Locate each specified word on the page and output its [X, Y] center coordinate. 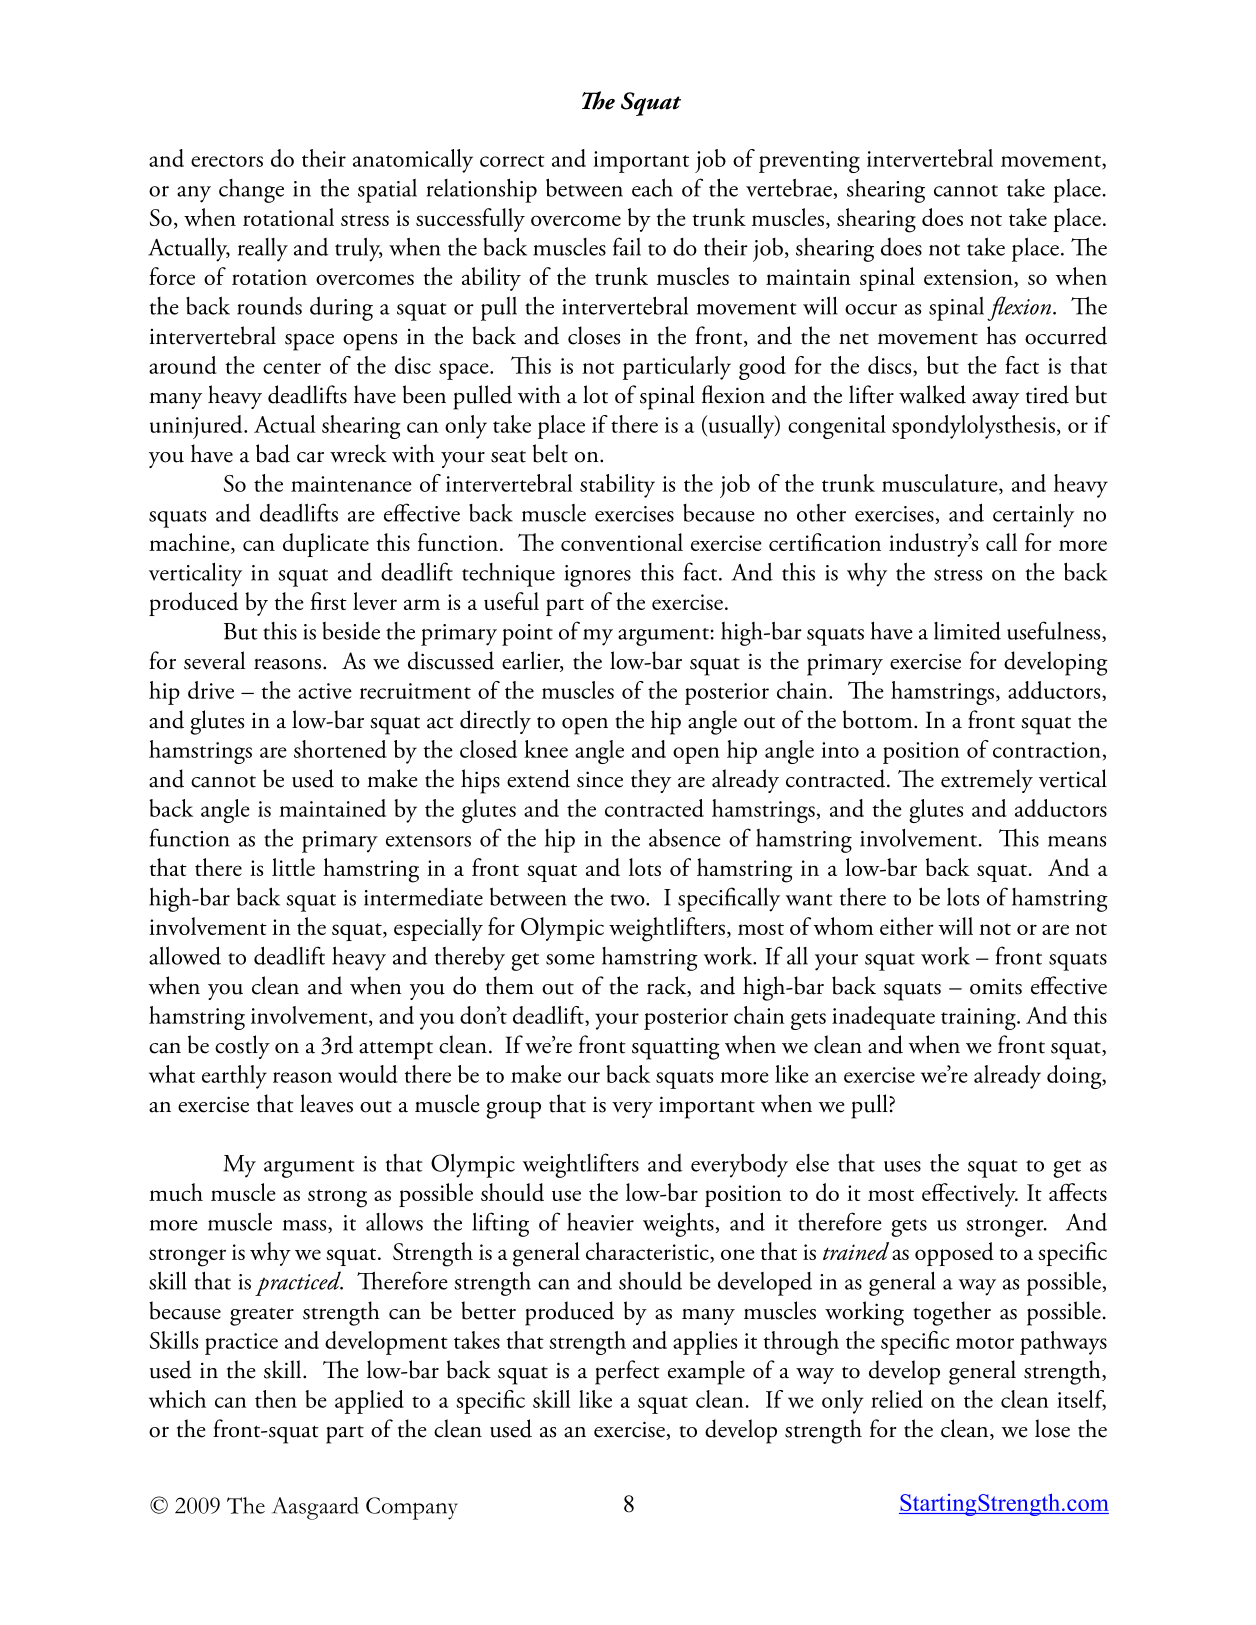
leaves [326, 1103]
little [293, 867]
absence [685, 837]
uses [902, 1166]
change [251, 191]
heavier [600, 1222]
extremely [987, 781]
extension [969, 278]
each [652, 187]
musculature [941, 484]
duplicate [326, 545]
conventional [622, 542]
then [276, 1399]
